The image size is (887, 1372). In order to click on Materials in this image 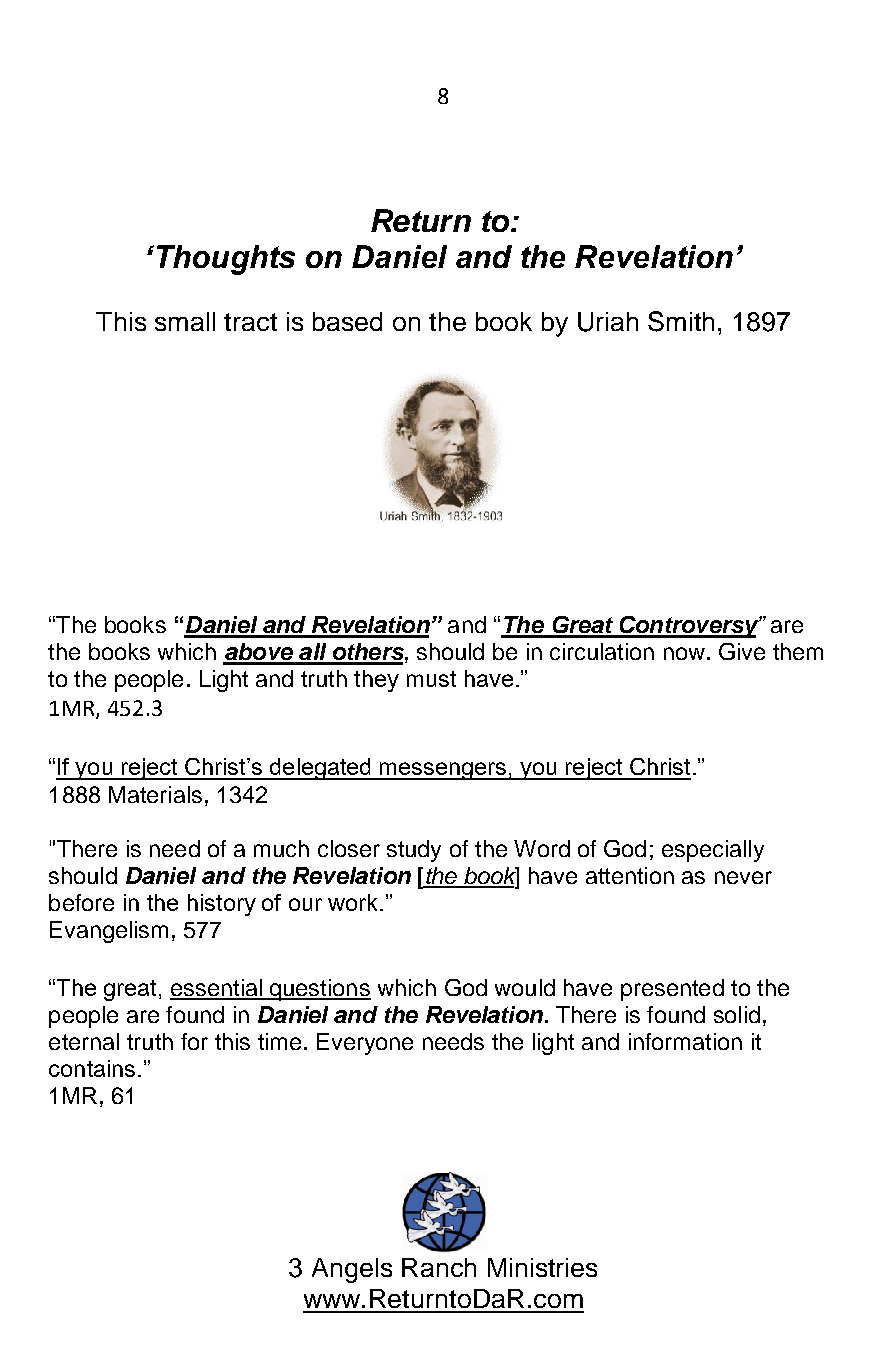, I will do `click(155, 794)`.
